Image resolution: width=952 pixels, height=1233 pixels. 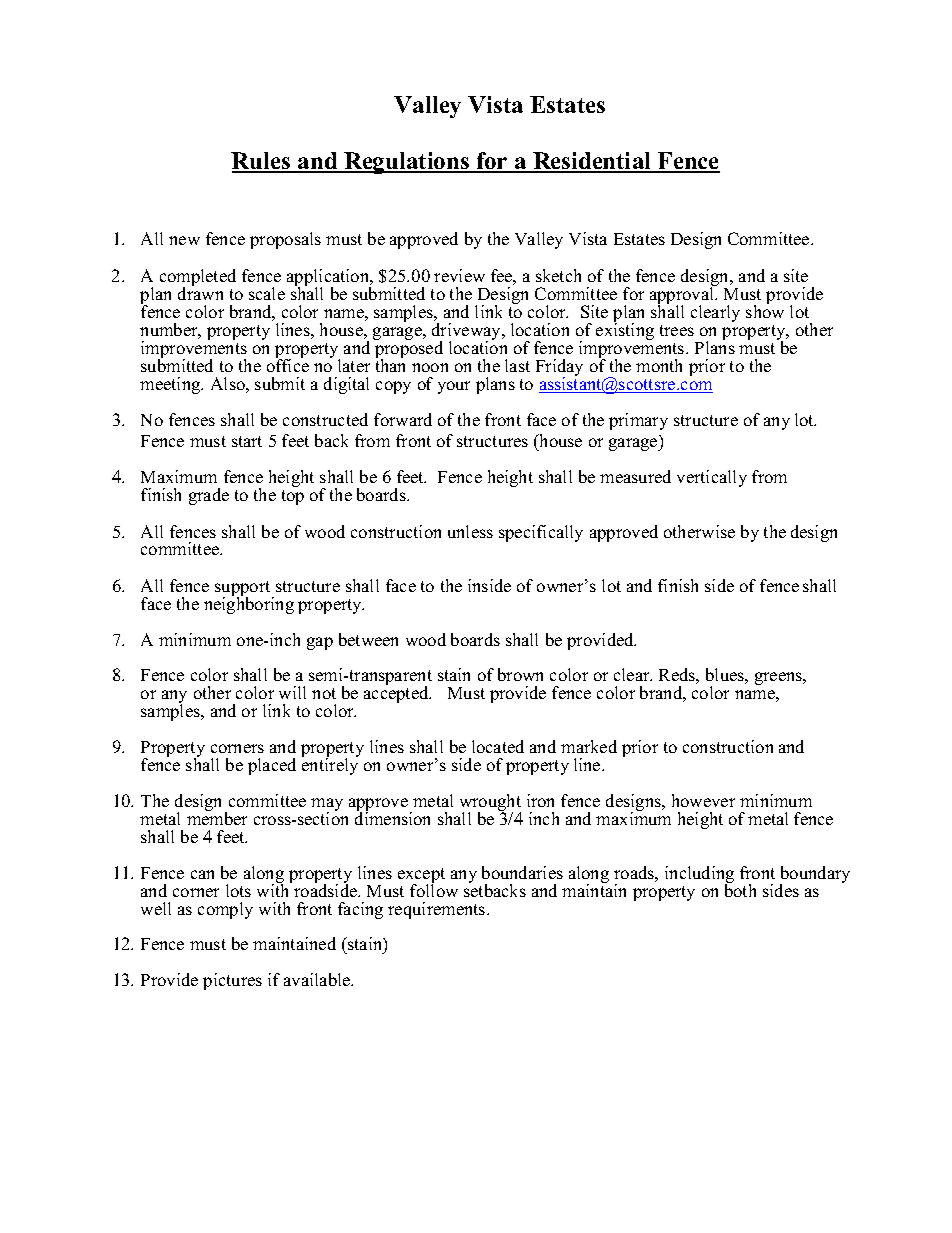 I want to click on approval, so click(x=683, y=295).
